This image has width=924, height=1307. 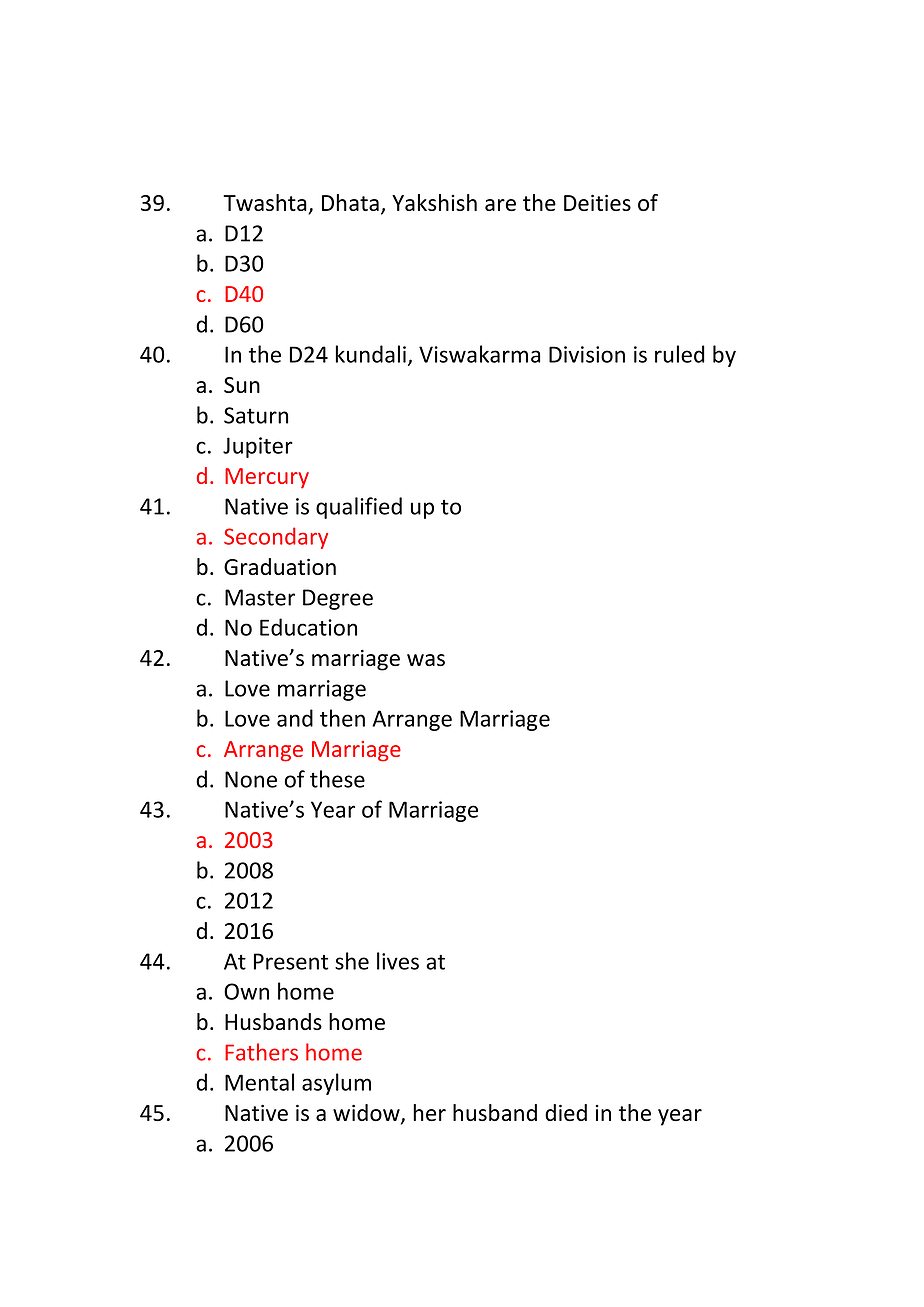 What do you see at coordinates (500, 205) in the image?
I see `are` at bounding box center [500, 205].
